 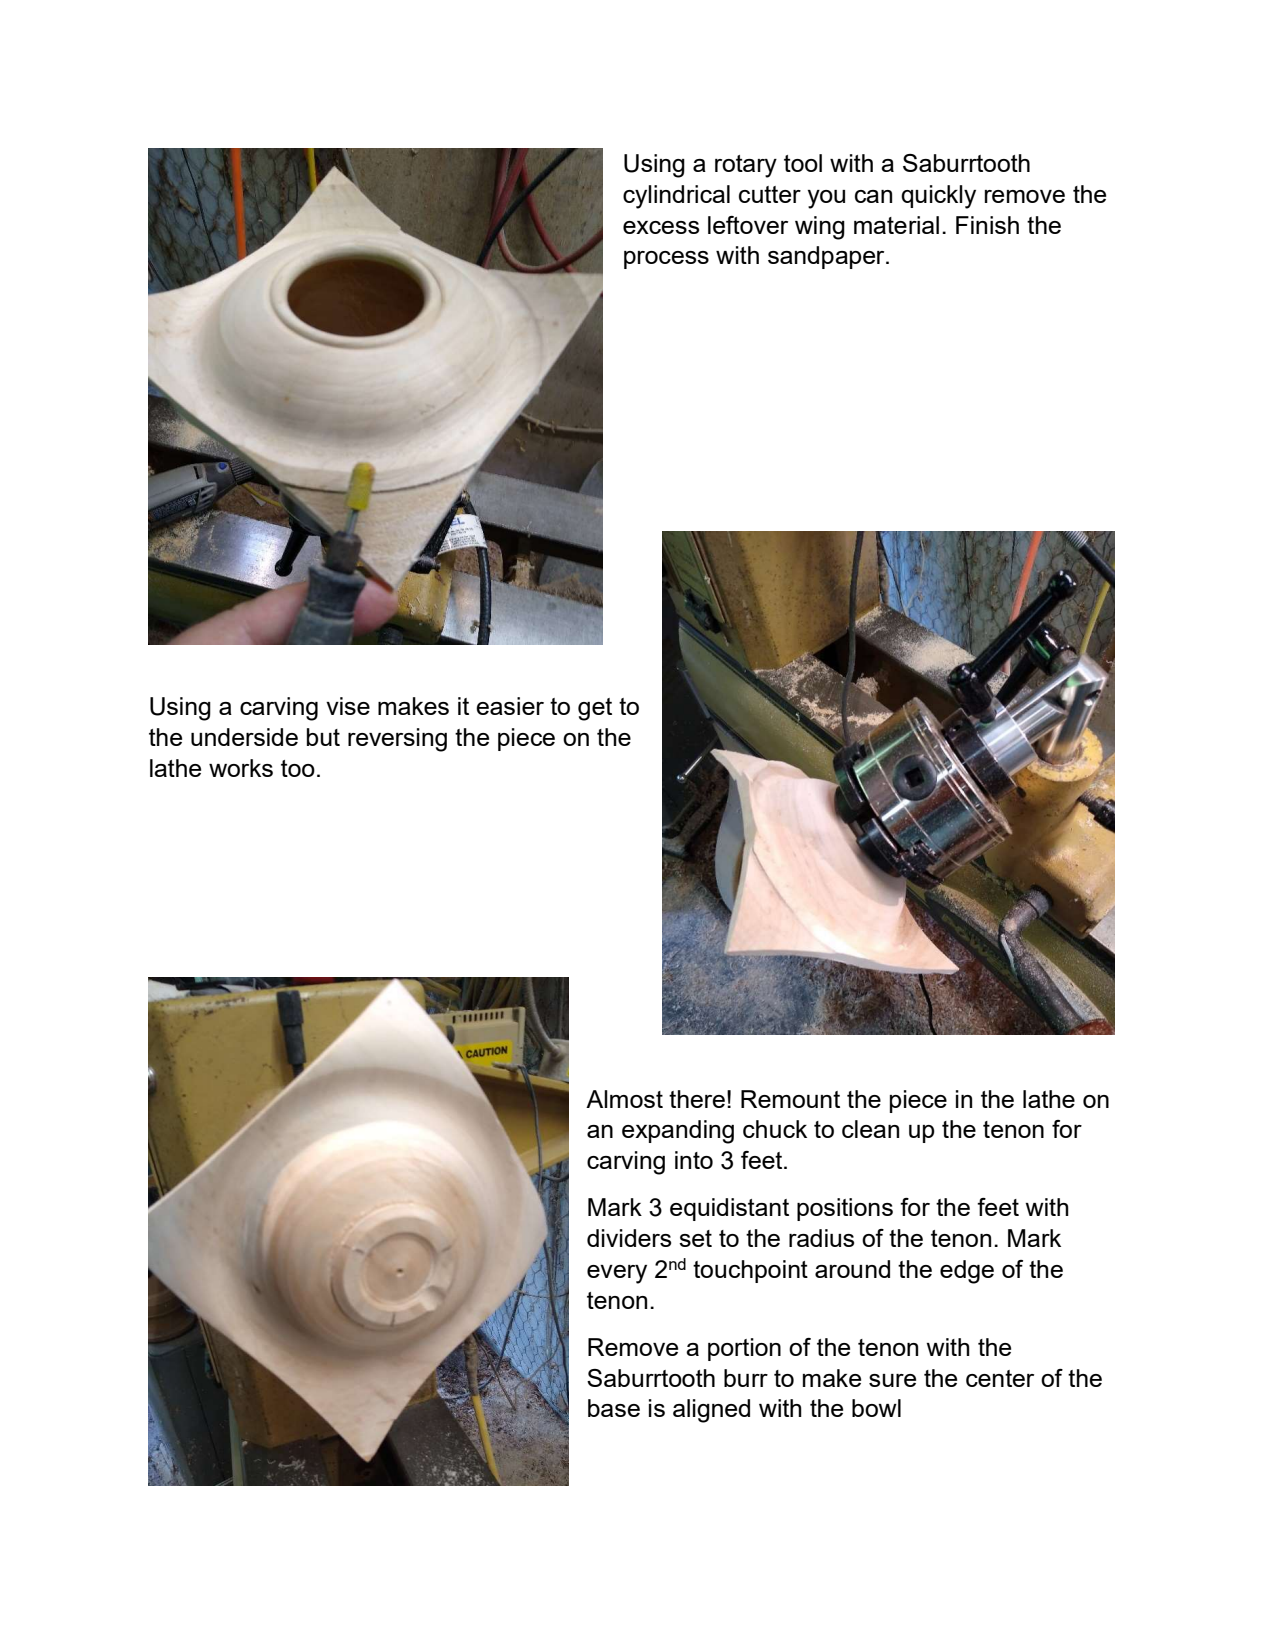 I want to click on Remount, so click(x=790, y=1099).
